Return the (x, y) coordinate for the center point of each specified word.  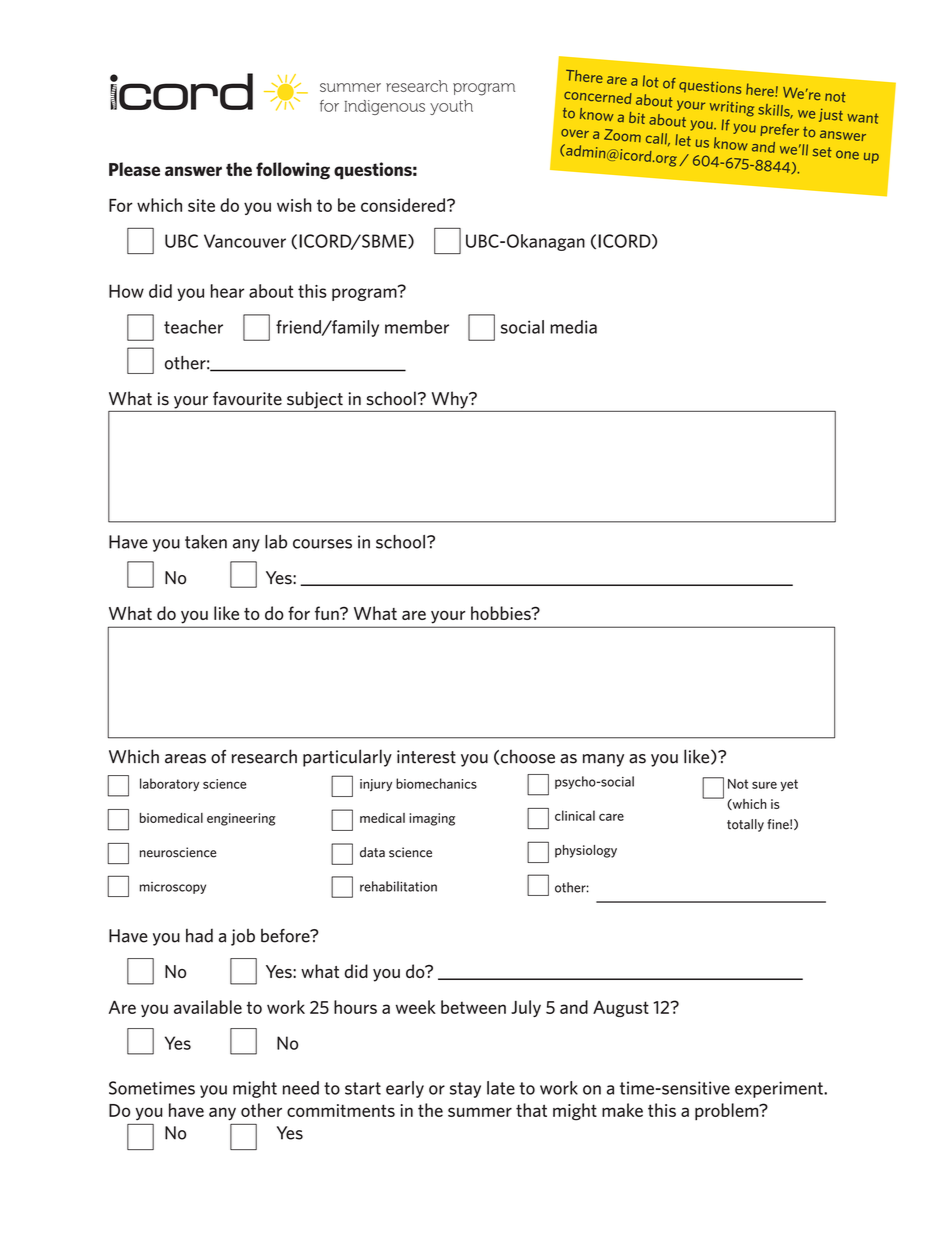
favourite (247, 398)
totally (745, 825)
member (417, 327)
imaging (432, 819)
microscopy (173, 888)
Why (451, 400)
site (201, 205)
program (365, 293)
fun (328, 613)
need (301, 1088)
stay (465, 1090)
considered (403, 205)
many (603, 760)
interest (426, 757)
